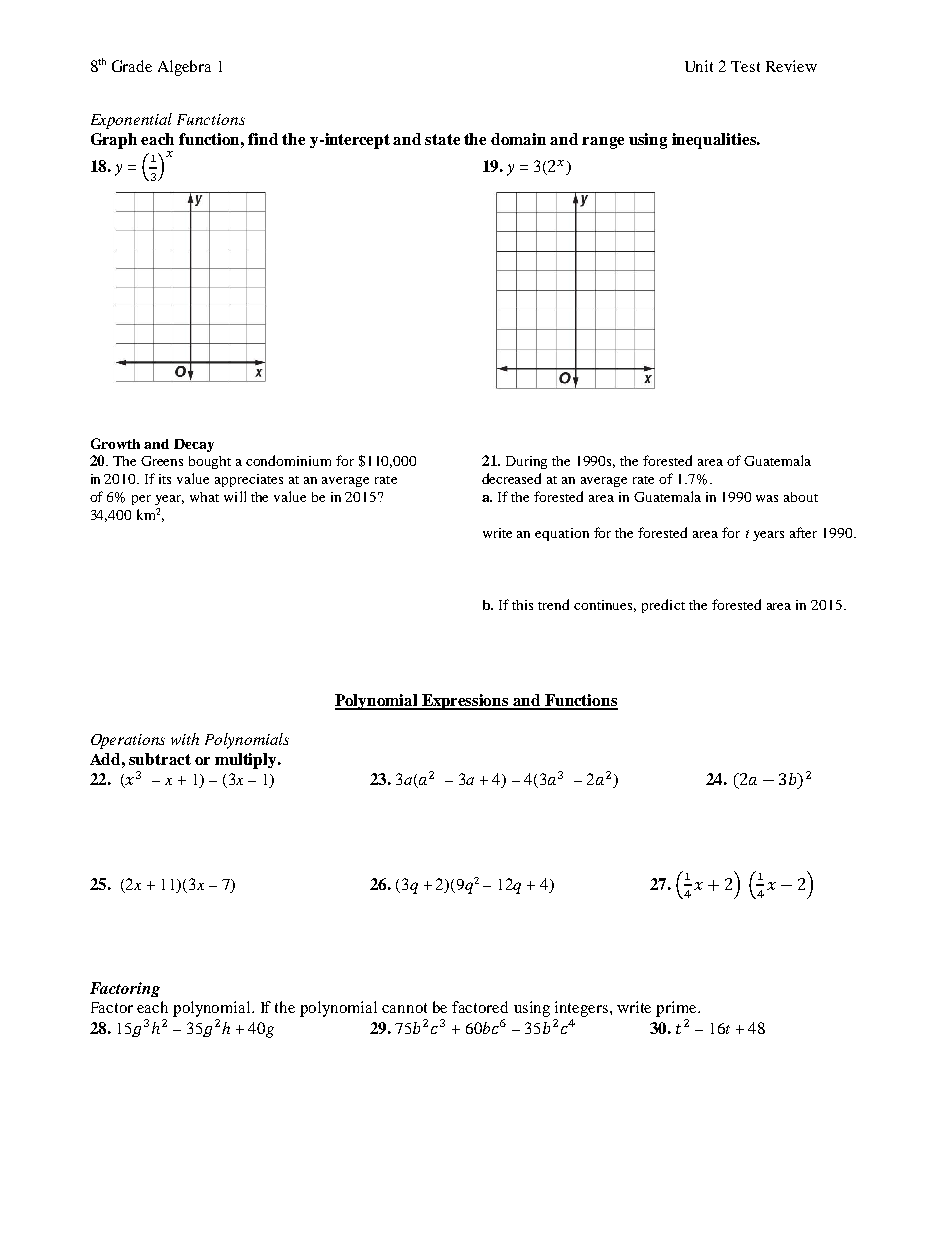 The image size is (952, 1233). I want to click on During, so click(526, 462).
